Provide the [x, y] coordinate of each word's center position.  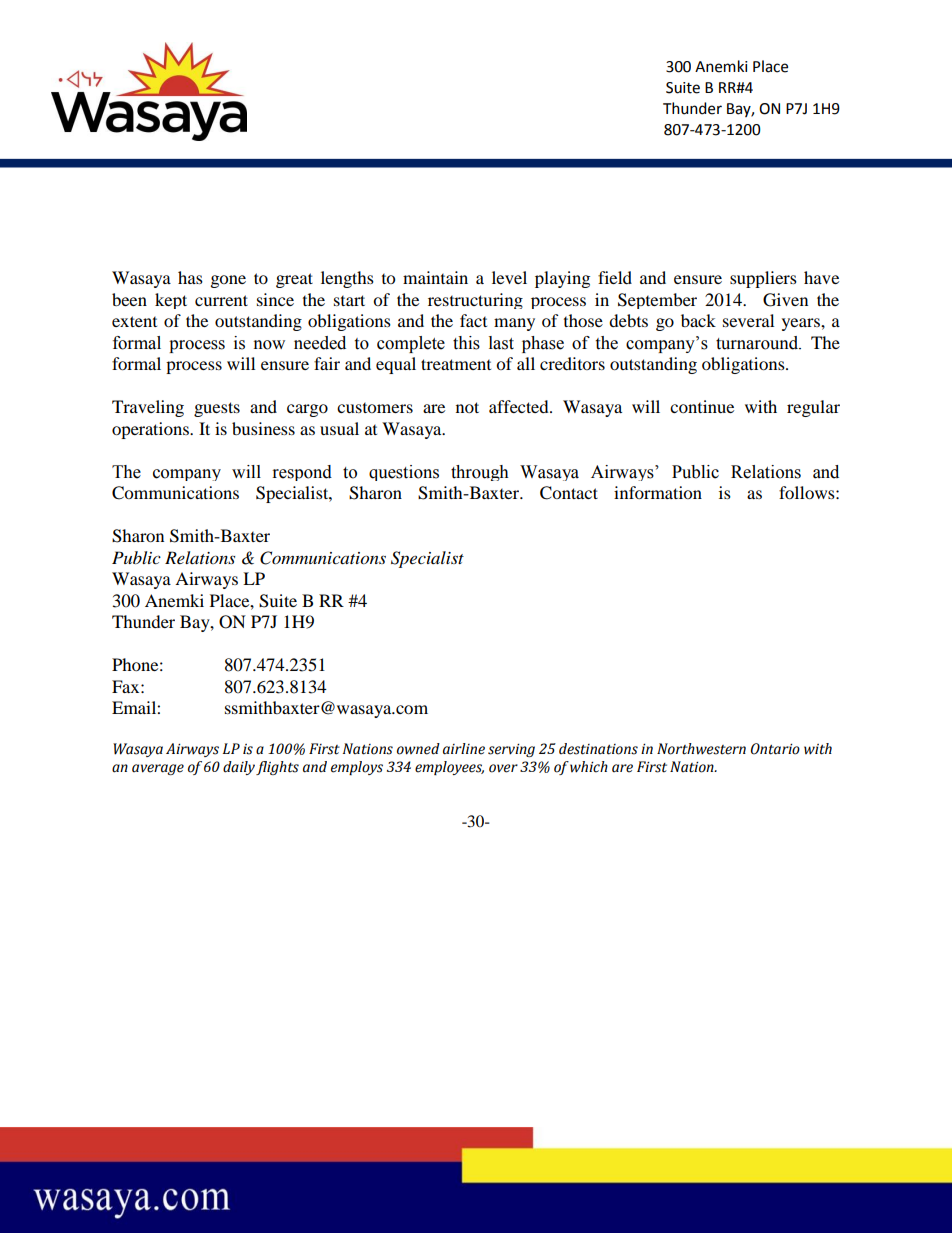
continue [702, 406]
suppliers [763, 279]
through [480, 473]
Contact [569, 493]
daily [239, 768]
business [263, 428]
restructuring [475, 301]
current [221, 300]
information [658, 492]
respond [302, 473]
